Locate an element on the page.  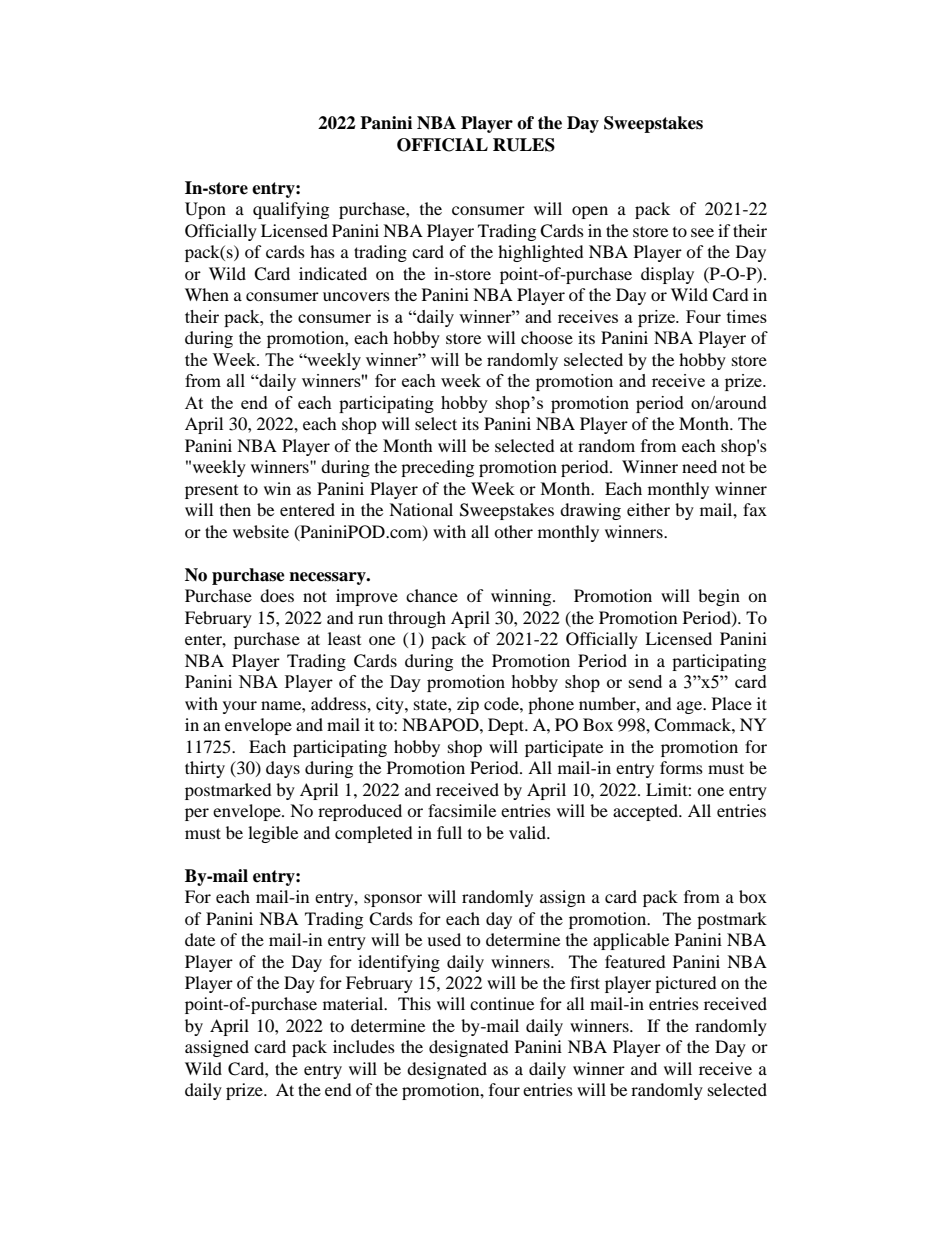
RULES is located at coordinates (524, 145).
